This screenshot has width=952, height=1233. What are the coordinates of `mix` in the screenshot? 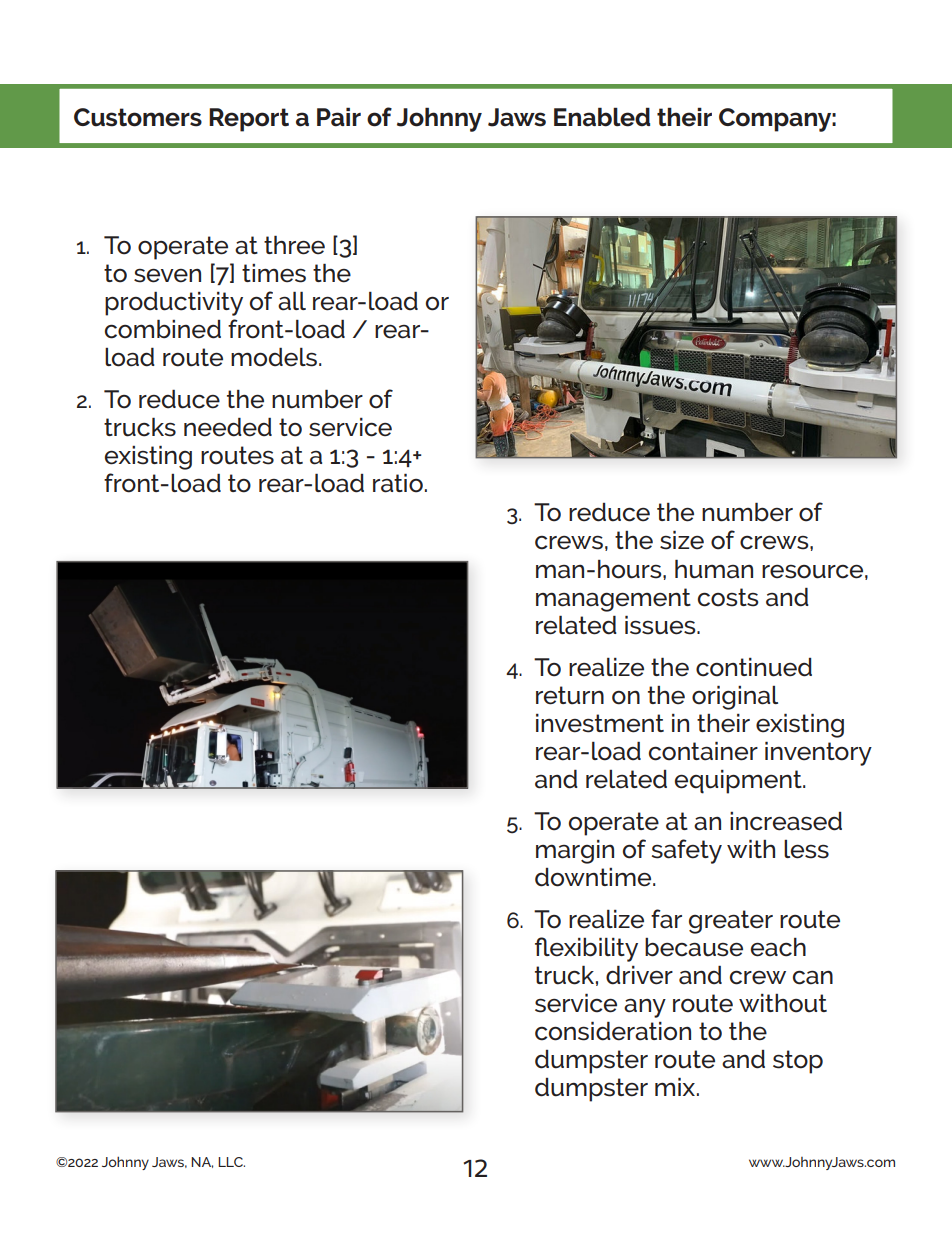 It's located at (676, 1086).
